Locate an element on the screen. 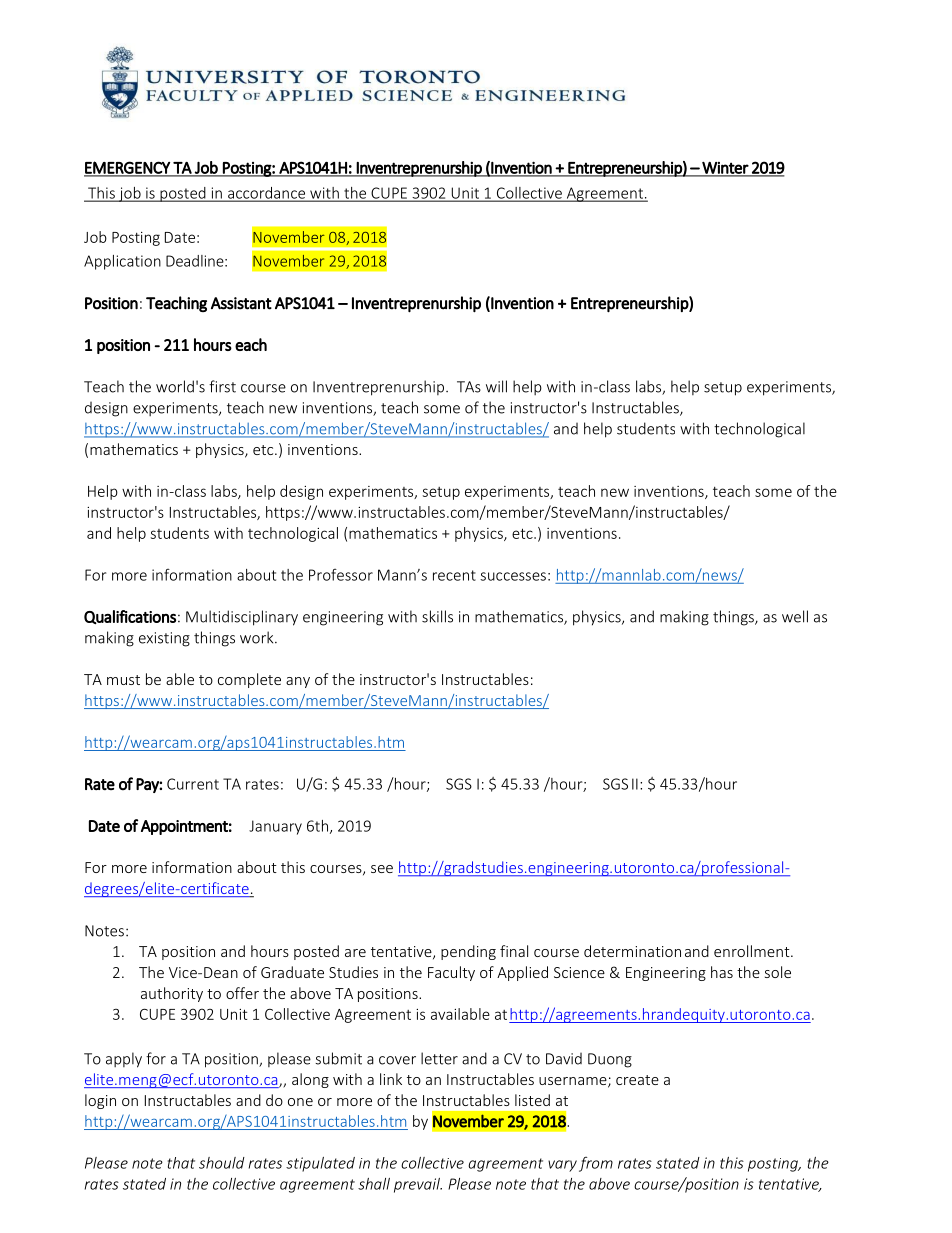 This screenshot has width=952, height=1233. well is located at coordinates (795, 616).
